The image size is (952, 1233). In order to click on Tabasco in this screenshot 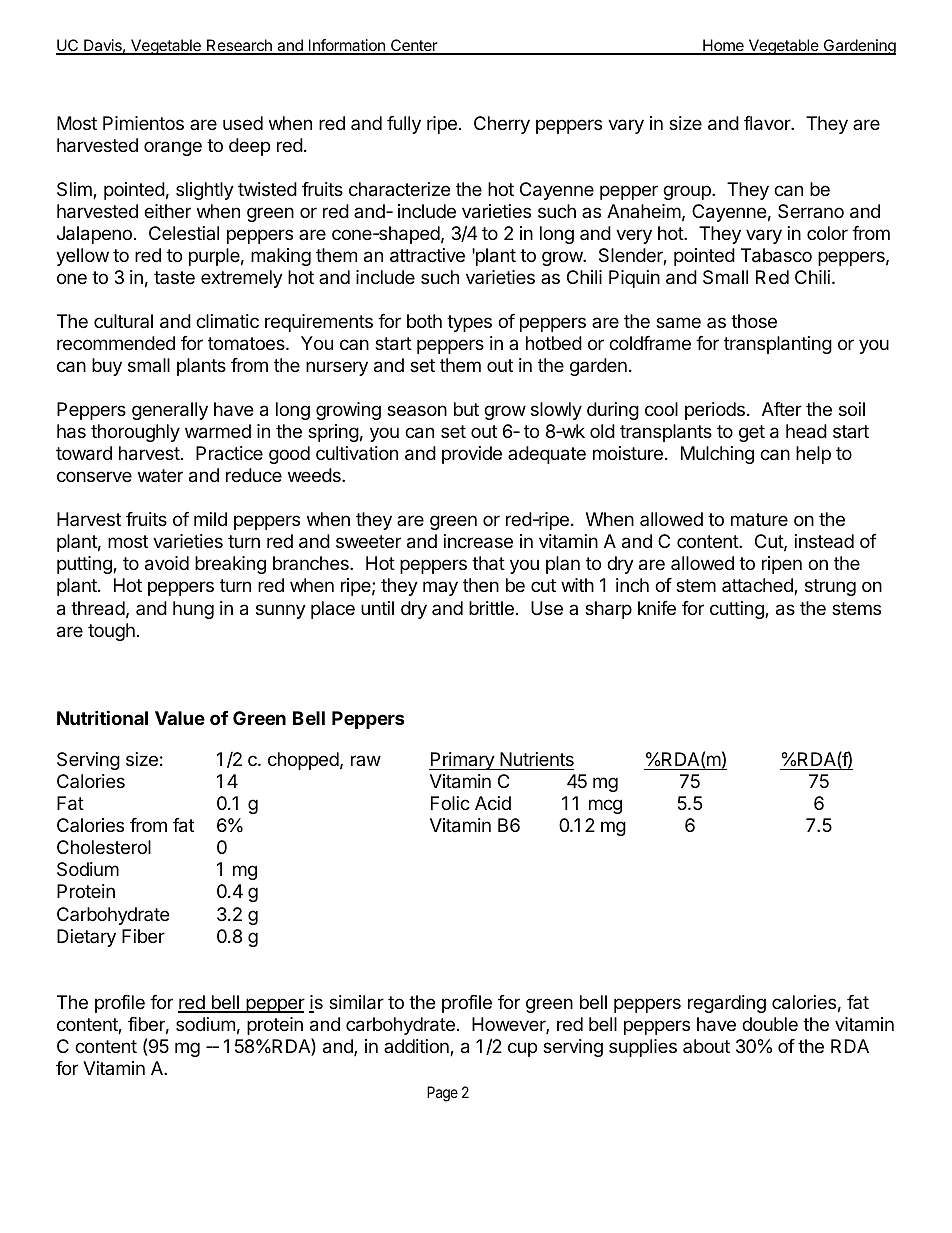, I will do `click(776, 255)`.
